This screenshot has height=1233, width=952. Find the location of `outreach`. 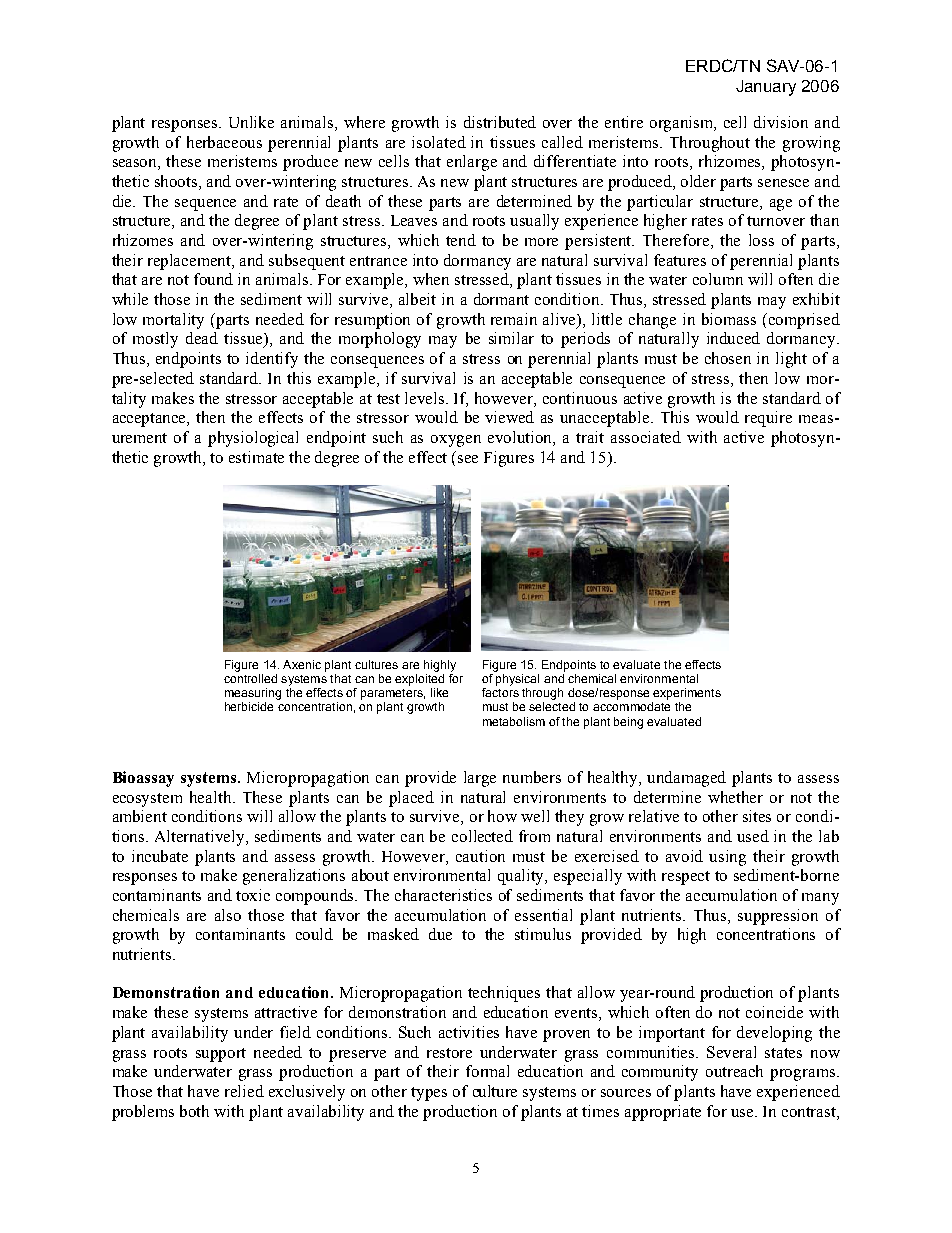

outreach is located at coordinates (734, 1071).
